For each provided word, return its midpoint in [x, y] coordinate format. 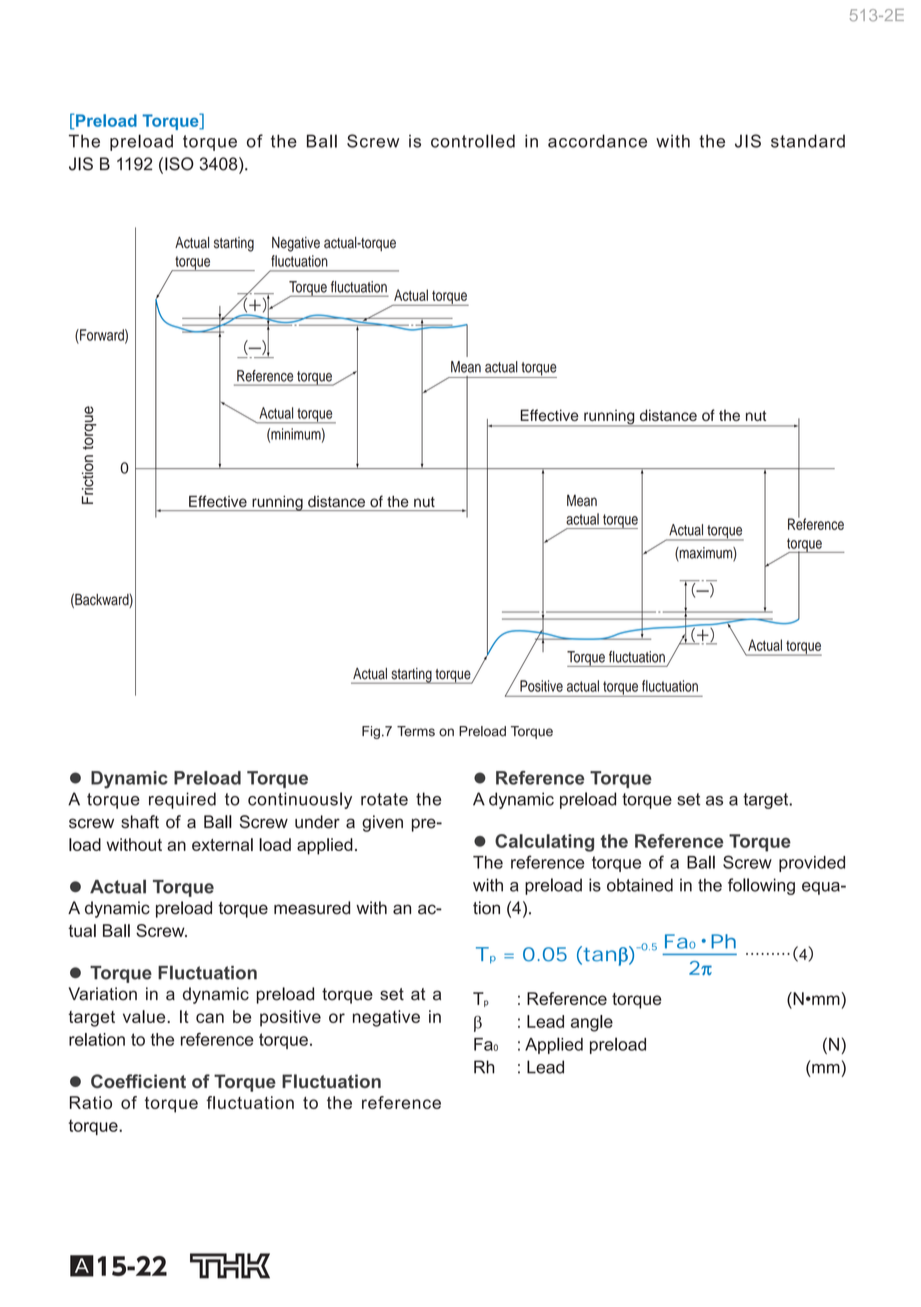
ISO [179, 164]
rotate [384, 799]
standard [808, 141]
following [761, 886]
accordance [597, 141]
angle [592, 1023]
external [222, 844]
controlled [473, 141]
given [382, 823]
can [210, 1018]
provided [812, 864]
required [182, 800]
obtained [640, 885]
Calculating [544, 843]
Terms [416, 731]
